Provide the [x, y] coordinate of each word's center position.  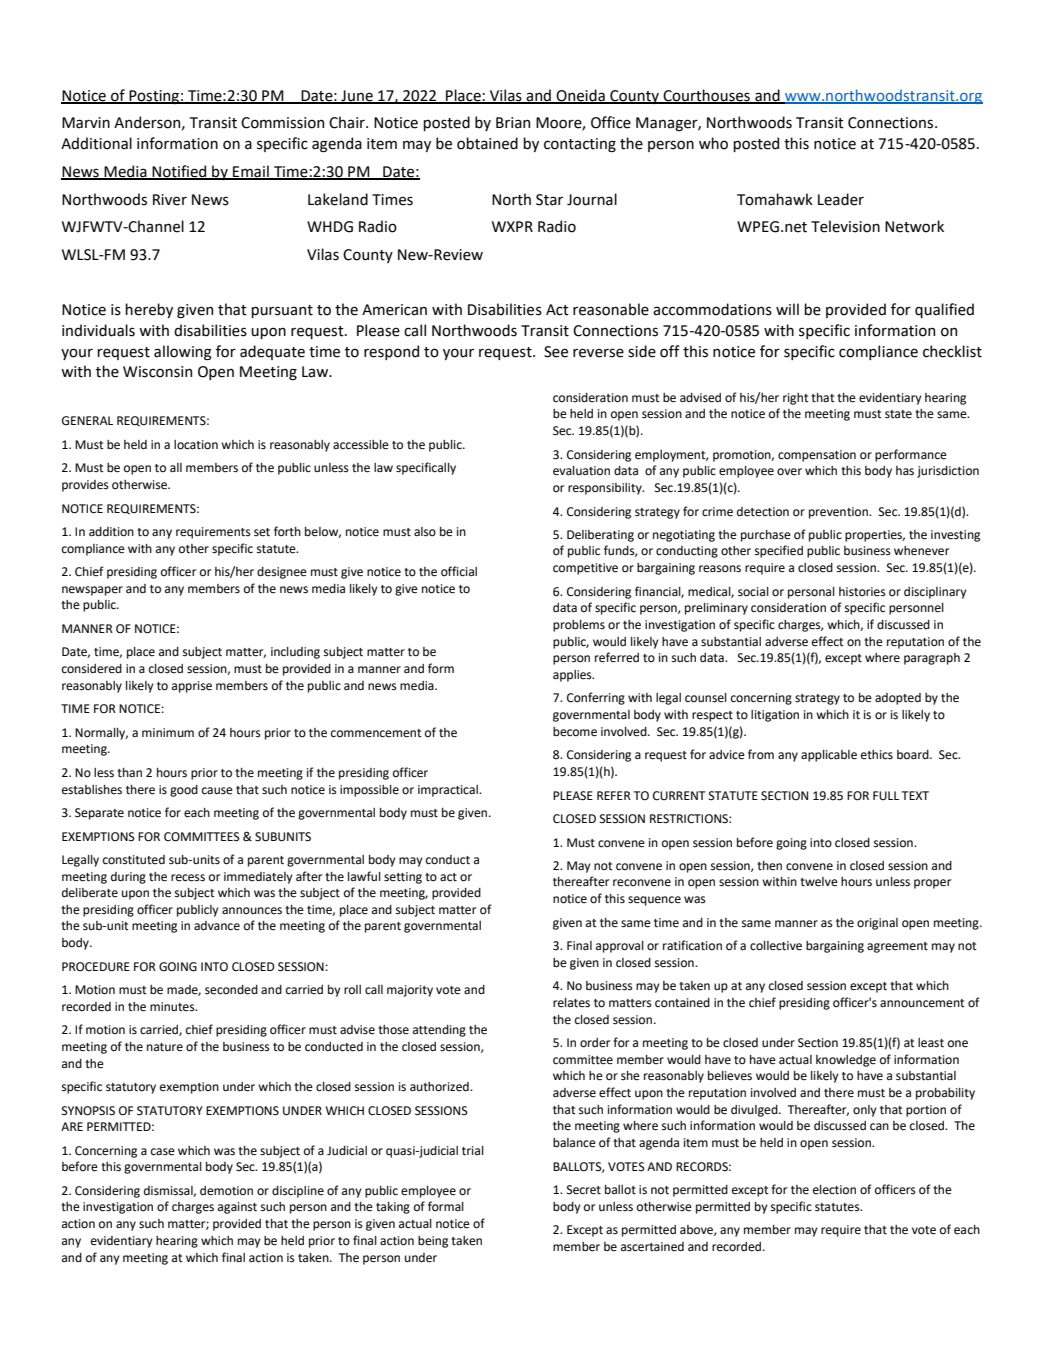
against [237, 1208]
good [184, 791]
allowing [183, 353]
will [787, 309]
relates [571, 1003]
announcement [922, 1003]
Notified [179, 172]
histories [862, 592]
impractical [449, 791]
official [459, 571]
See [556, 352]
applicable [829, 756]
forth [287, 531]
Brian [513, 123]
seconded [231, 990]
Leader [841, 199]
